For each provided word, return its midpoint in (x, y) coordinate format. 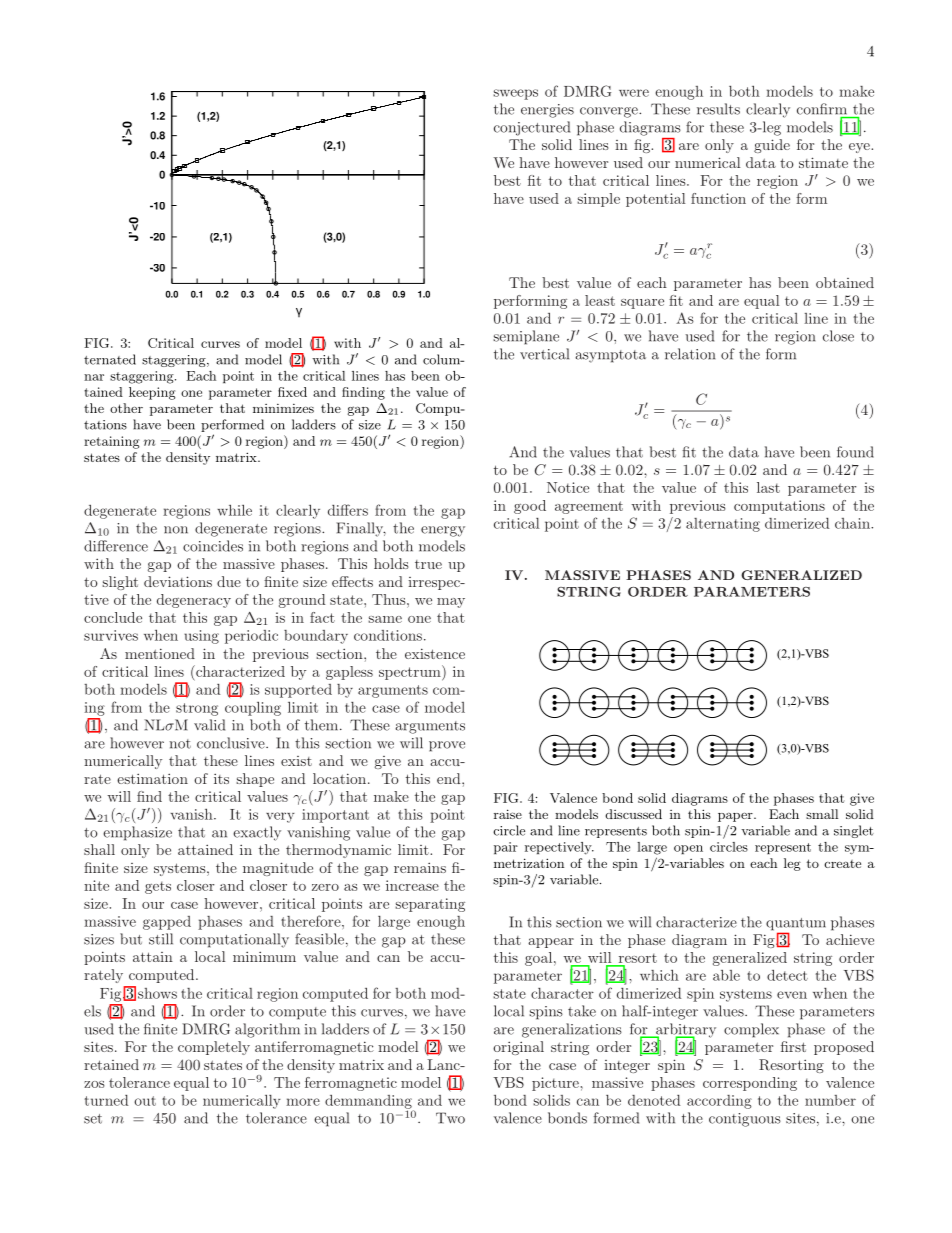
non (176, 530)
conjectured (532, 128)
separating (430, 905)
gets (158, 887)
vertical (544, 354)
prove (447, 746)
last (768, 487)
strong (197, 709)
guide (772, 146)
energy (443, 531)
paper (736, 817)
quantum (796, 925)
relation (690, 354)
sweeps (515, 94)
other (126, 408)
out (145, 1101)
